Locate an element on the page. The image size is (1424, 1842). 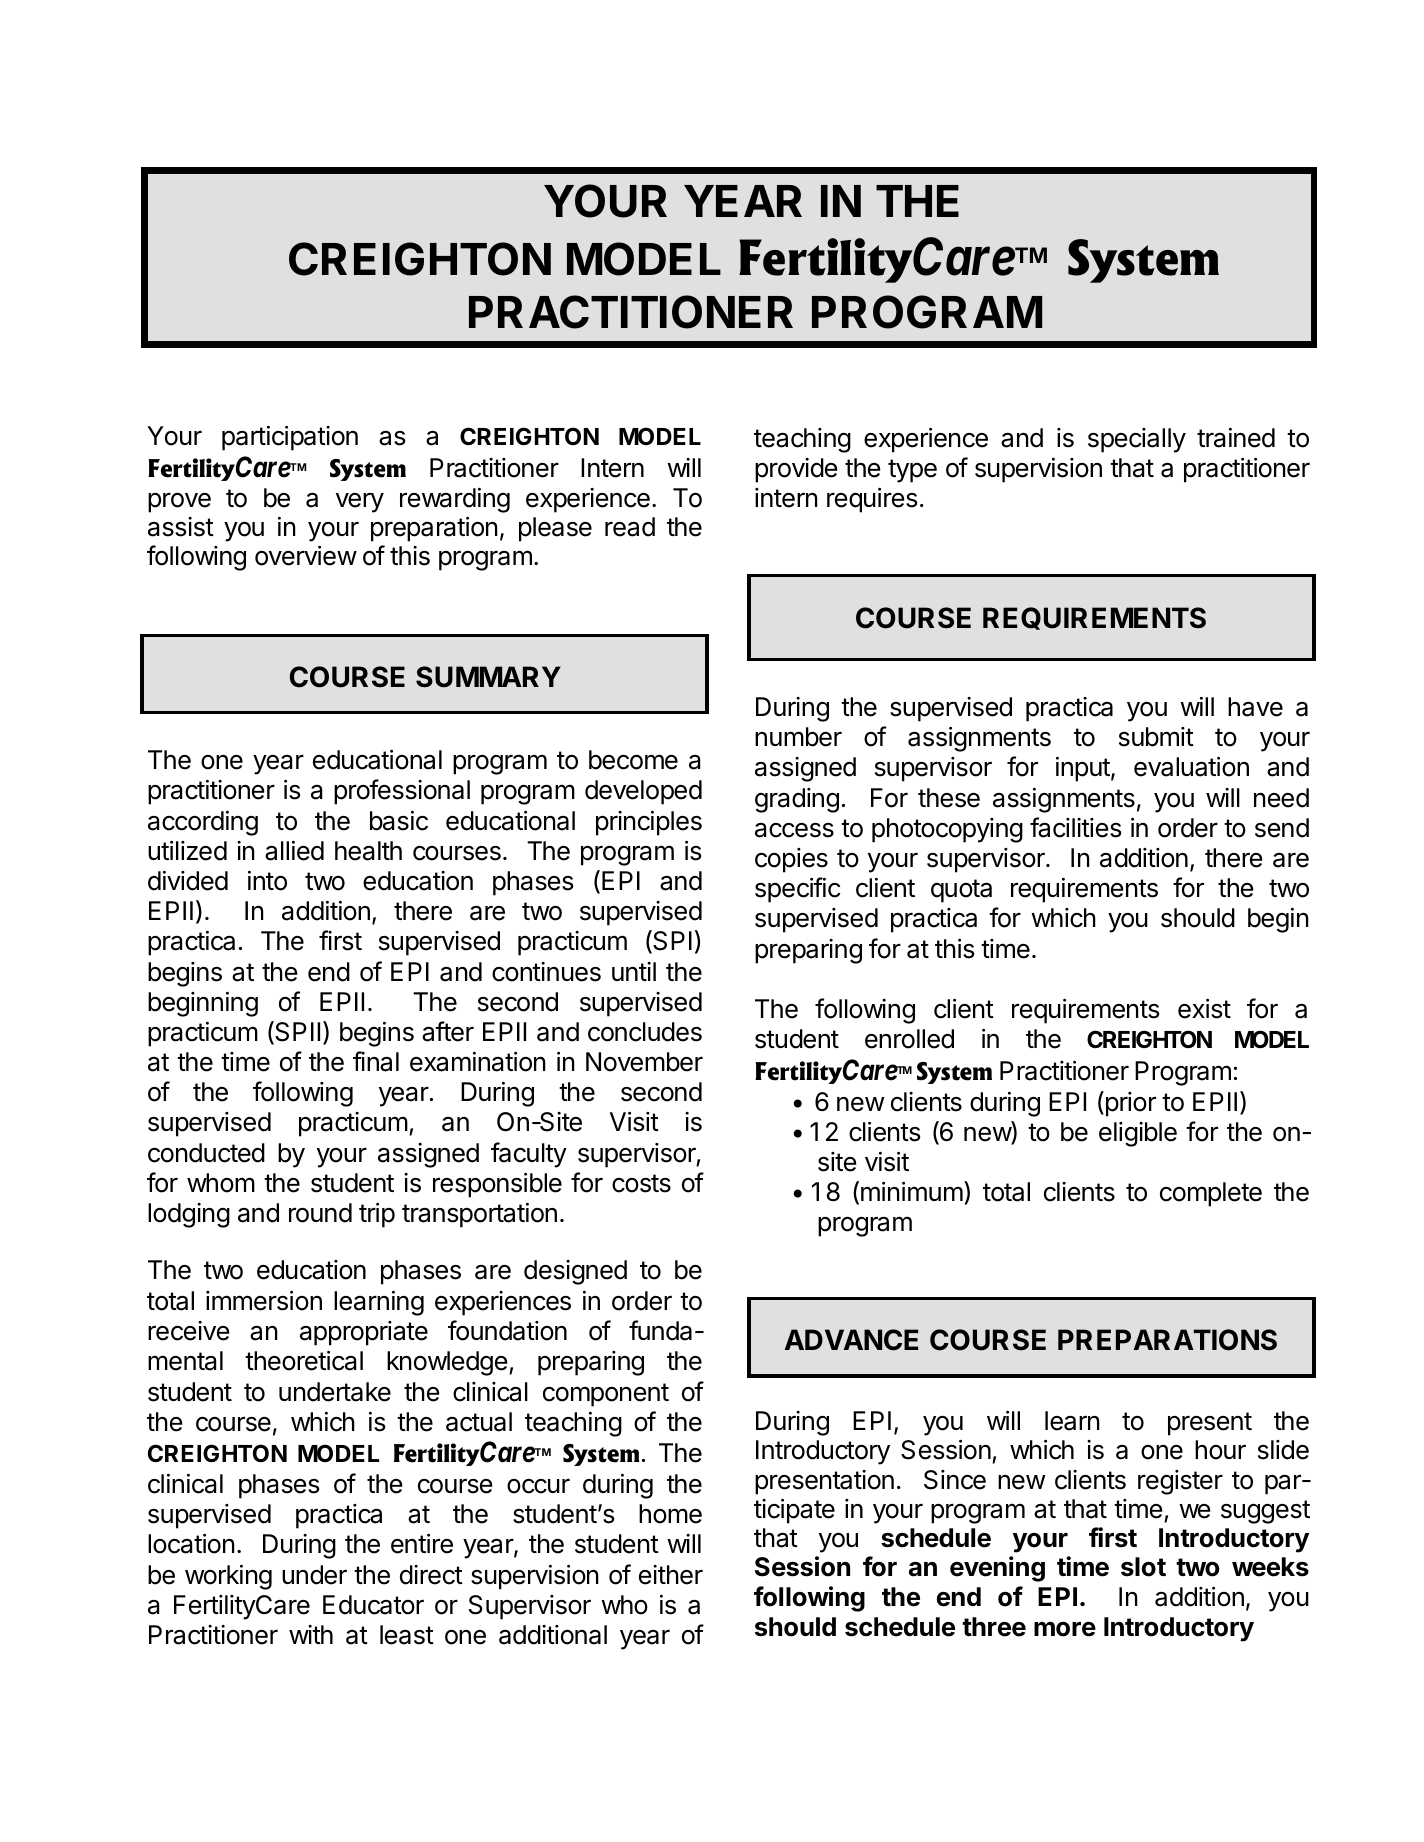
have is located at coordinates (1255, 707).
